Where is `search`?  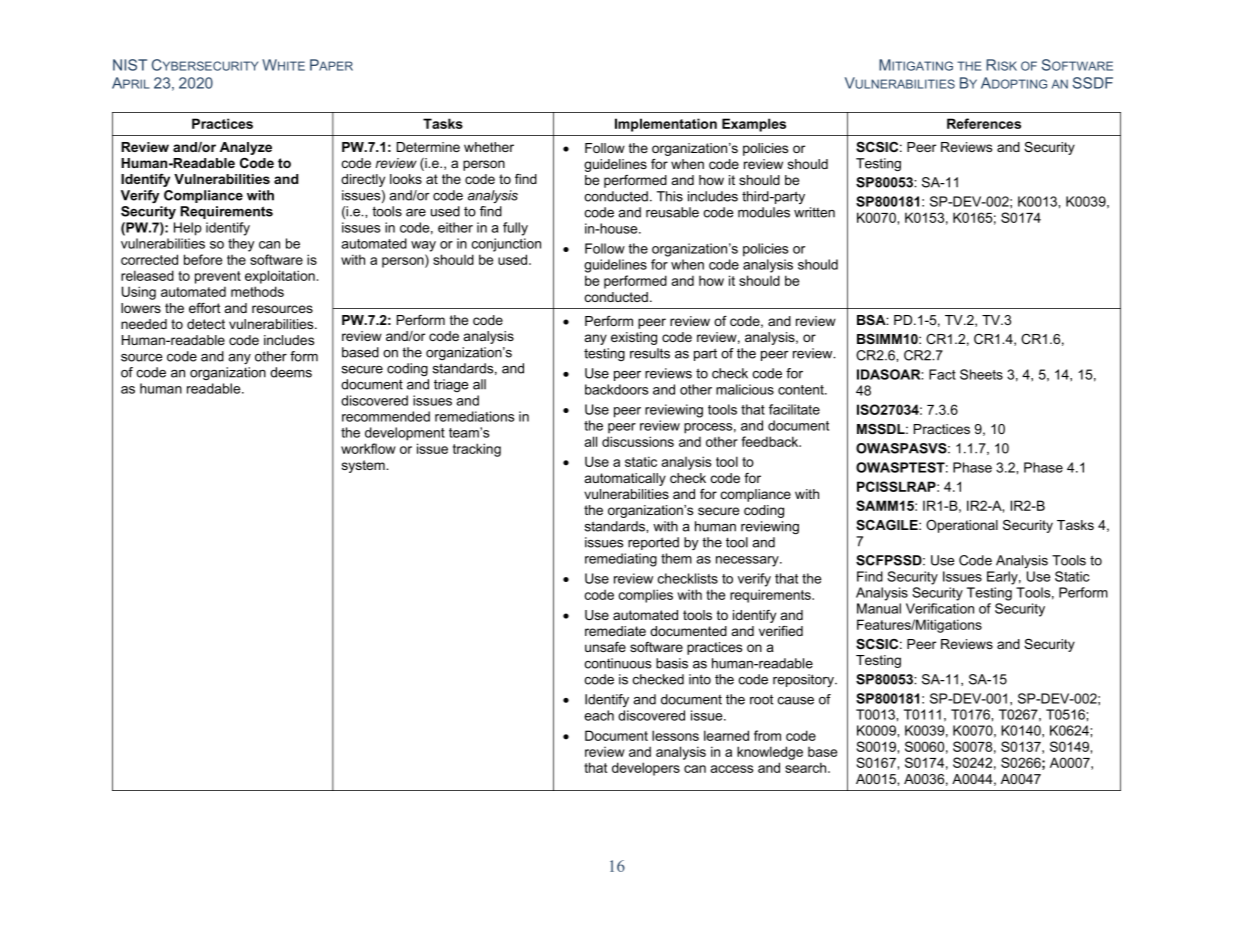 search is located at coordinates (807, 767).
